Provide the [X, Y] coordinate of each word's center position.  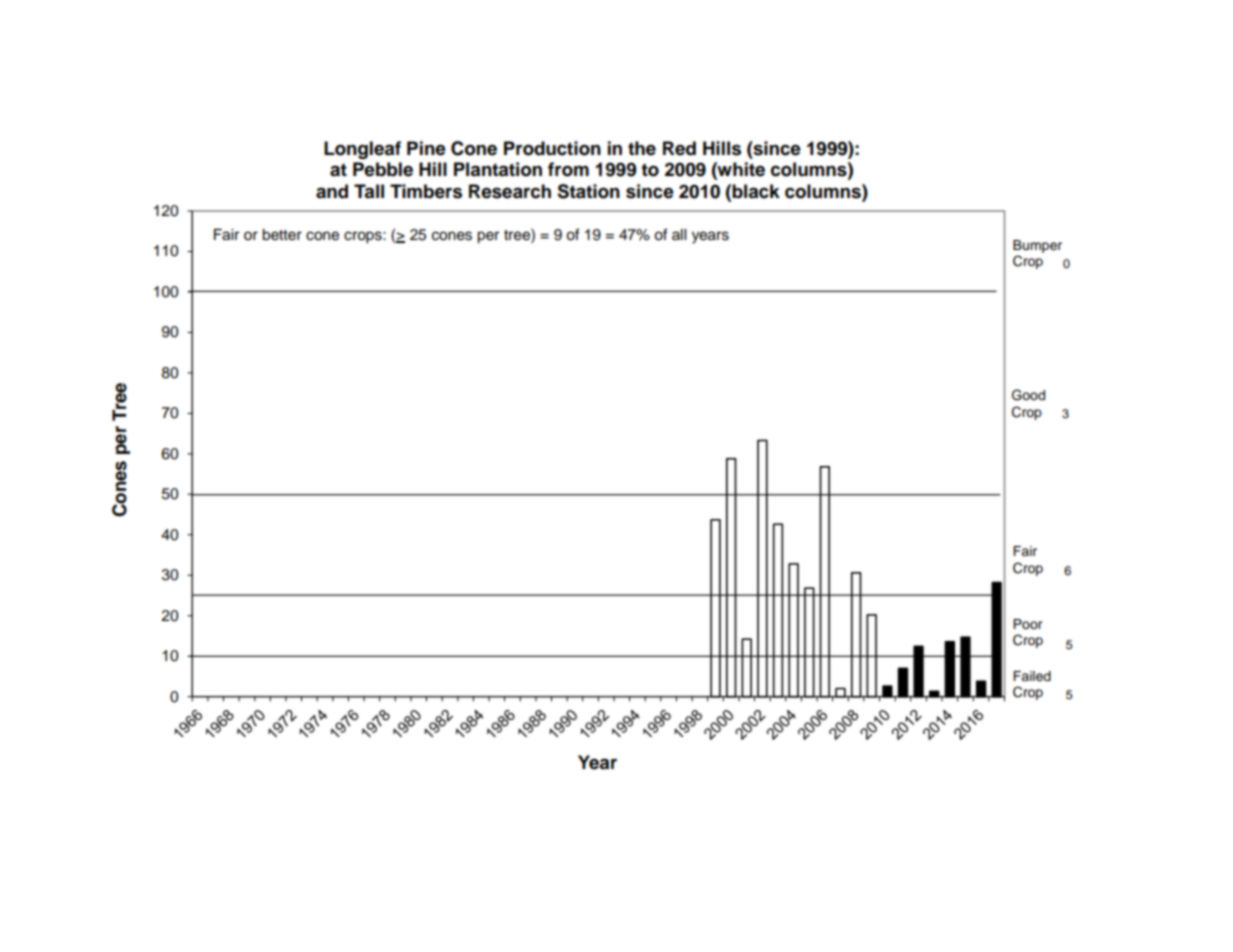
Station [588, 191]
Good [1028, 395]
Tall [369, 191]
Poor [1028, 624]
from [568, 169]
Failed [1032, 676]
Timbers [426, 191]
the [642, 148]
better [282, 235]
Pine [426, 148]
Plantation [498, 169]
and [332, 191]
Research [510, 191]
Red [679, 148]
